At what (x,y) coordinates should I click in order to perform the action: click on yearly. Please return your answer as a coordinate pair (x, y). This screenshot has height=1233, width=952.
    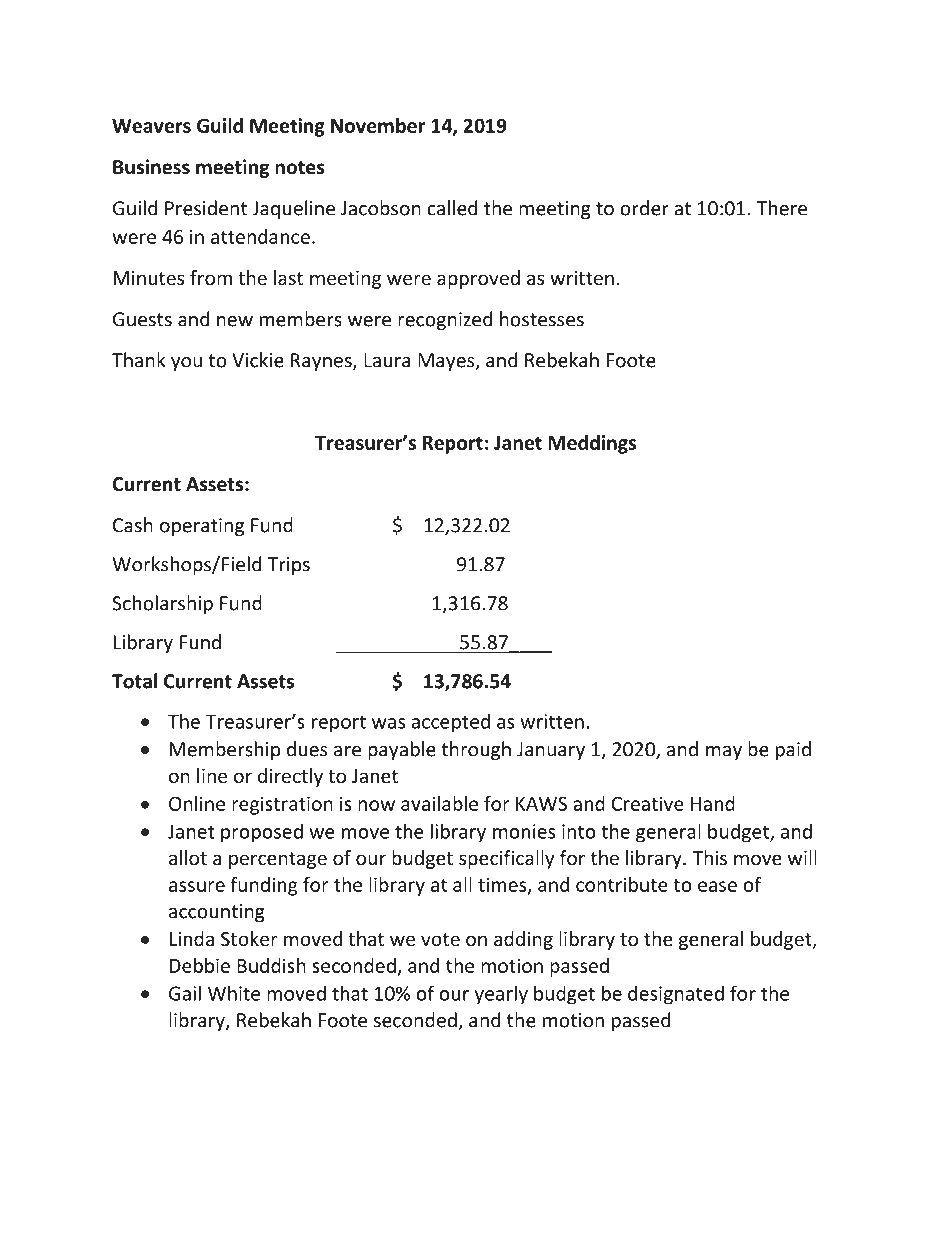
    Looking at the image, I should click on (501, 995).
